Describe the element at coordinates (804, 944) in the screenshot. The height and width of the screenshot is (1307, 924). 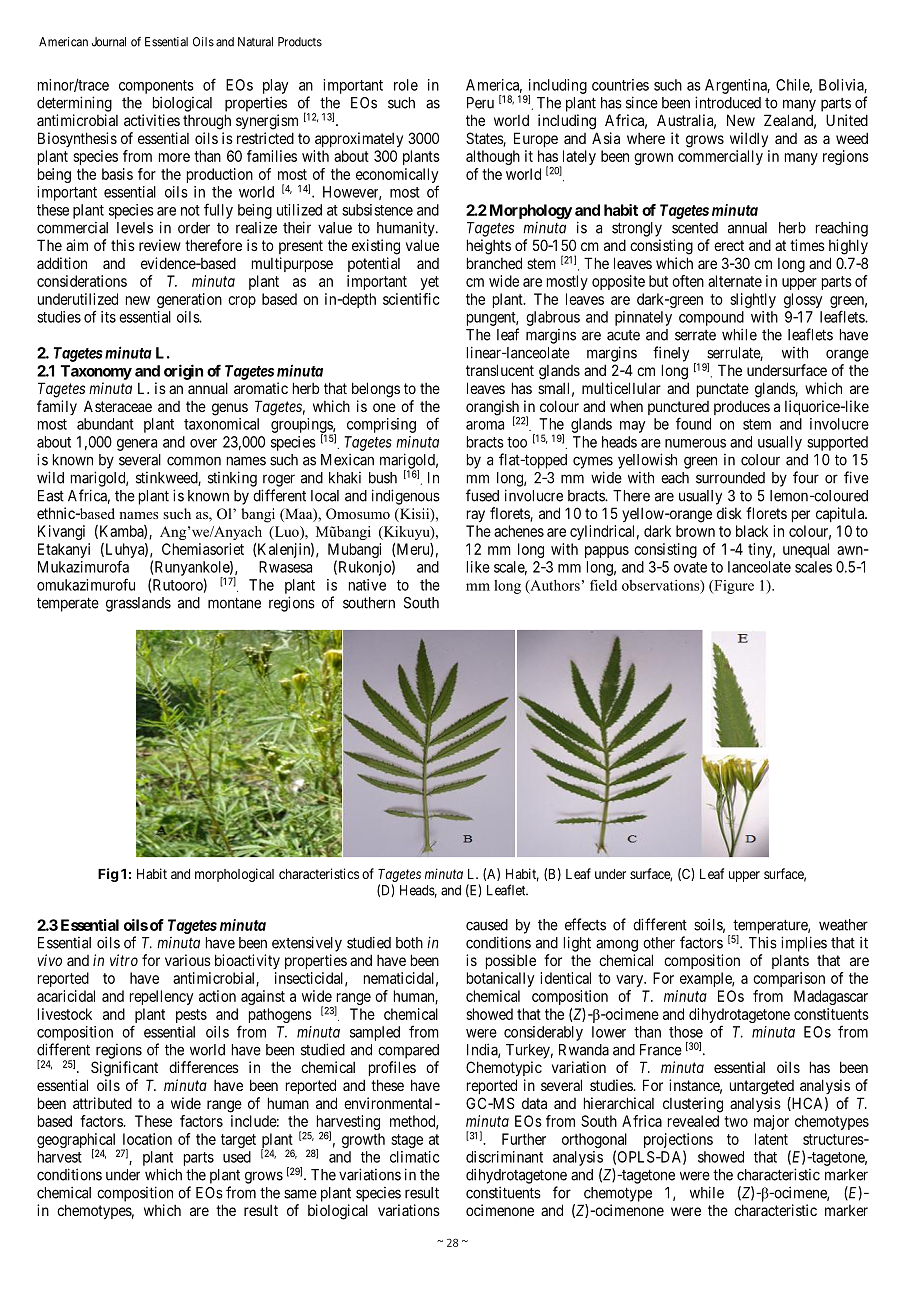
I see `implies` at that location.
